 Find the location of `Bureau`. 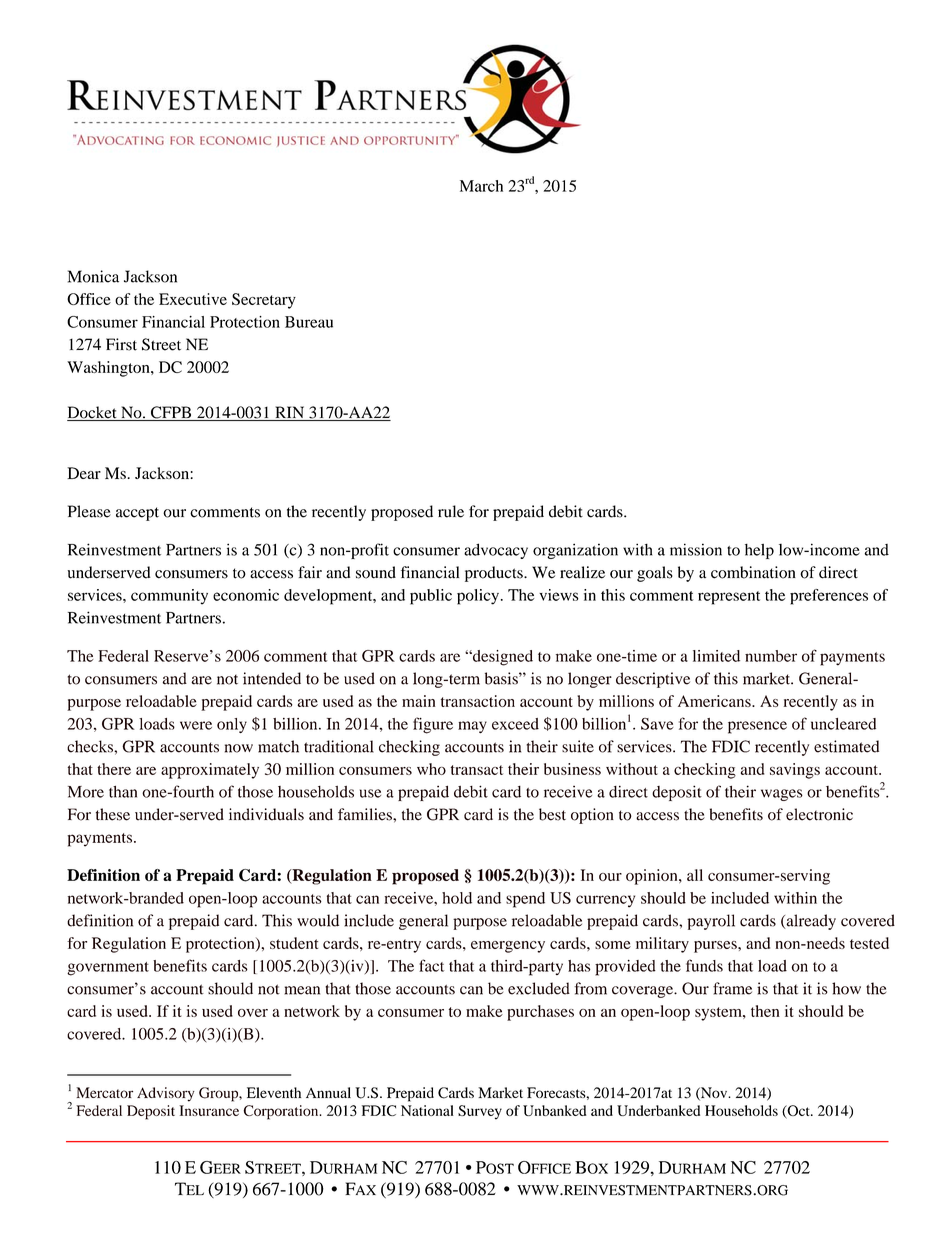

Bureau is located at coordinates (309, 322).
